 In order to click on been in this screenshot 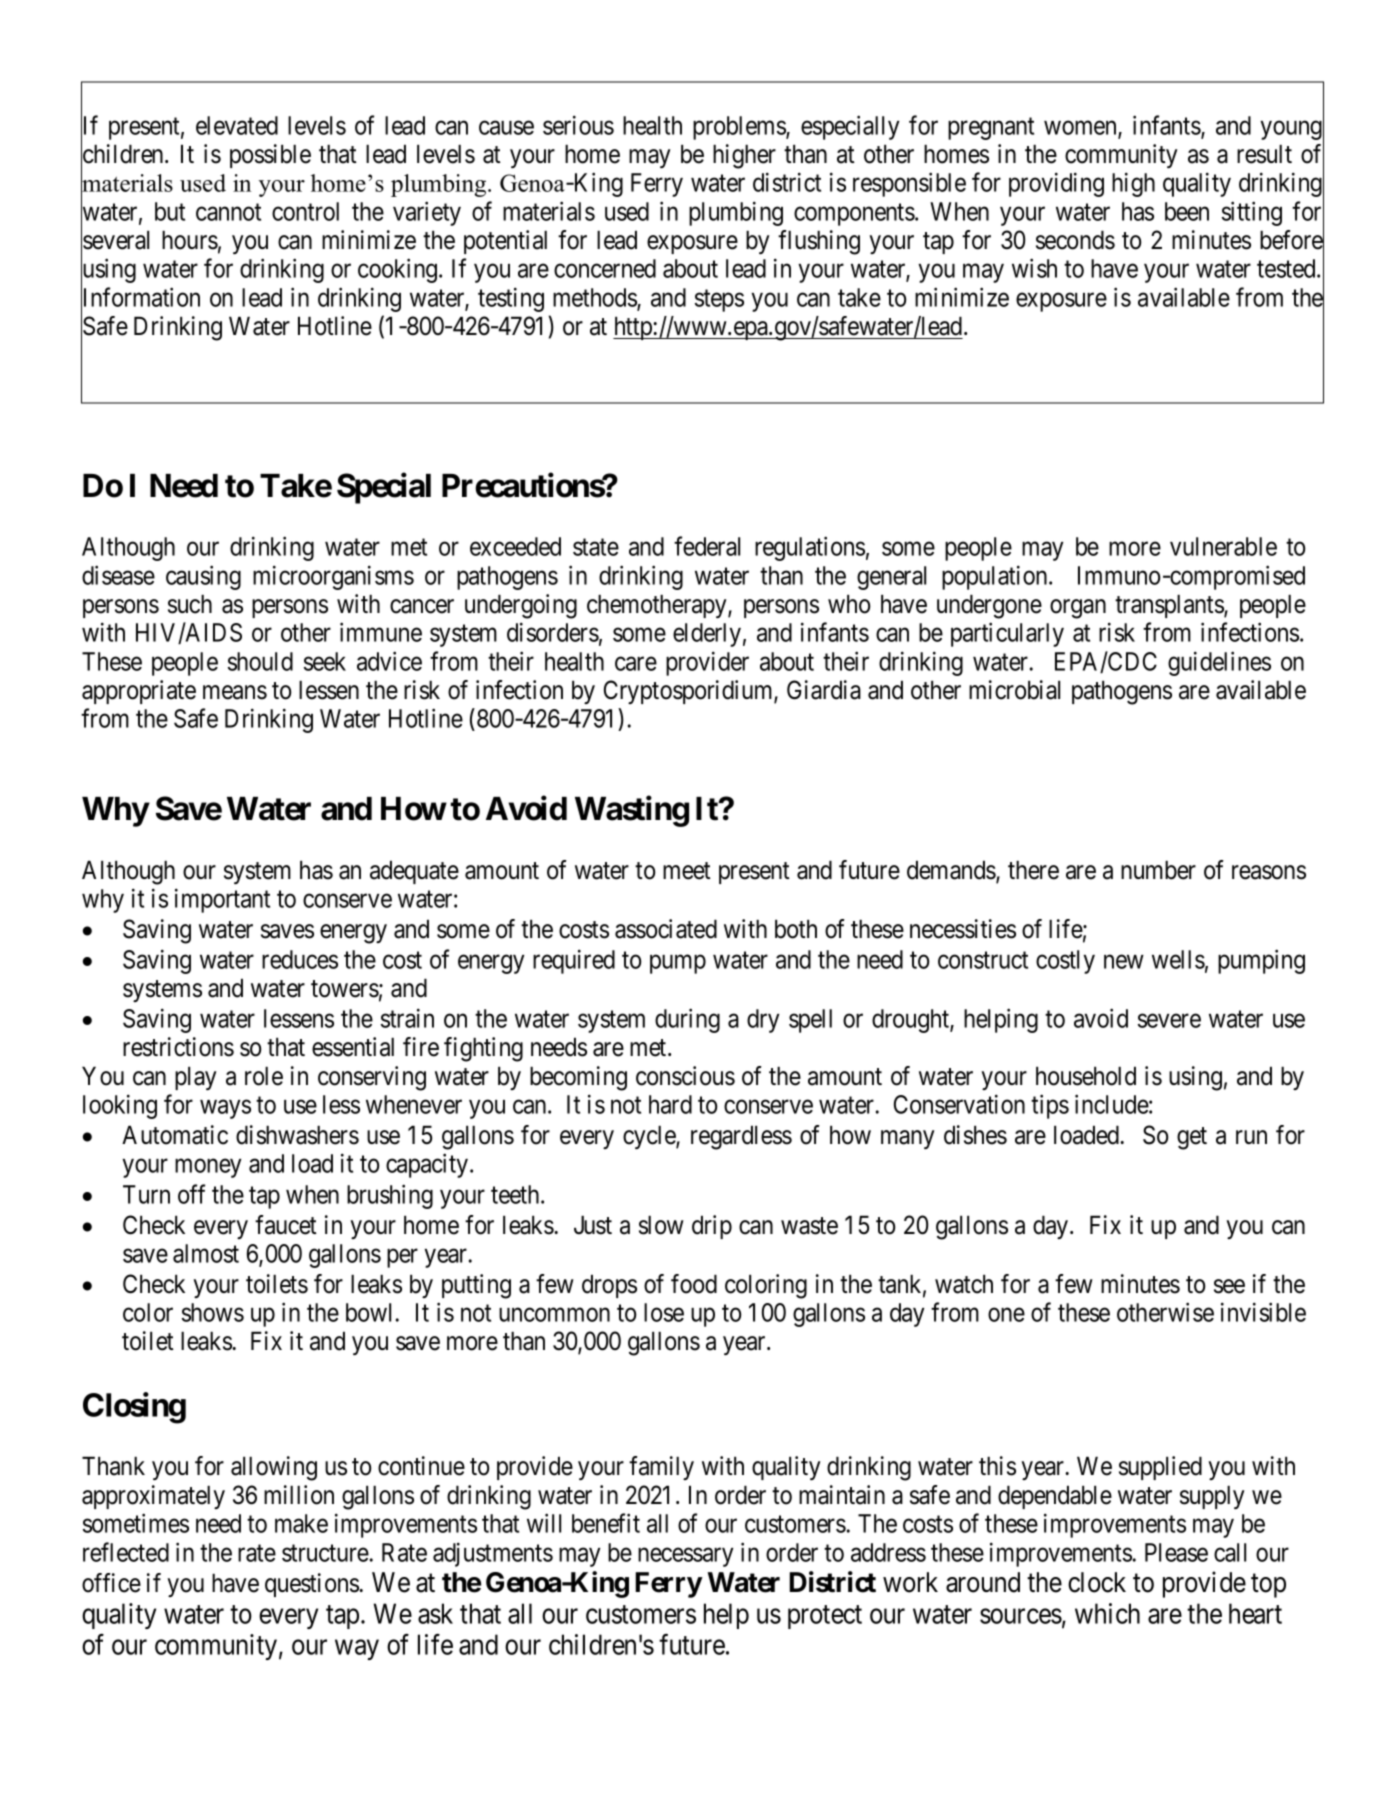, I will do `click(1187, 211)`.
